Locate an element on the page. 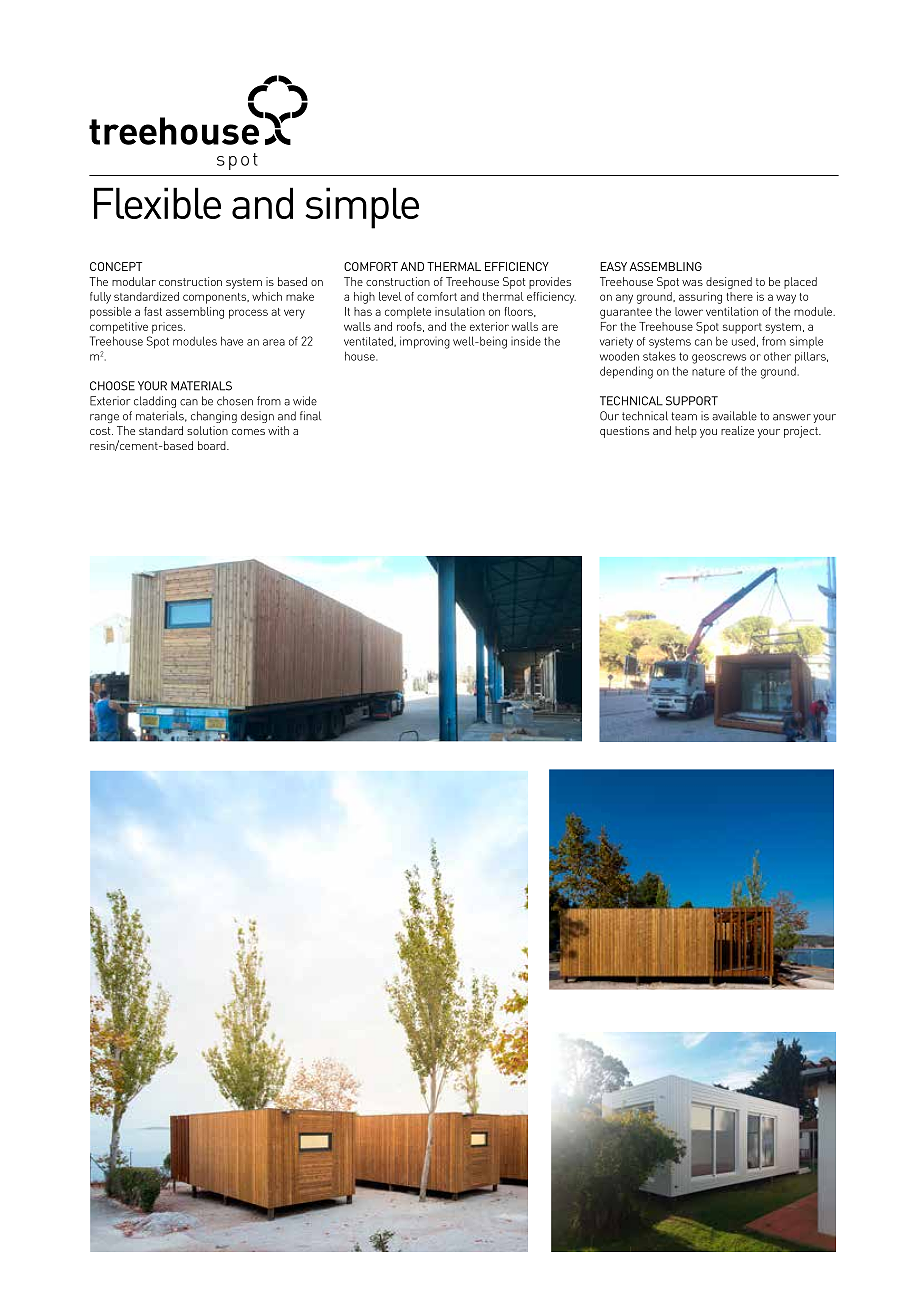 The image size is (924, 1308). was is located at coordinates (692, 283).
